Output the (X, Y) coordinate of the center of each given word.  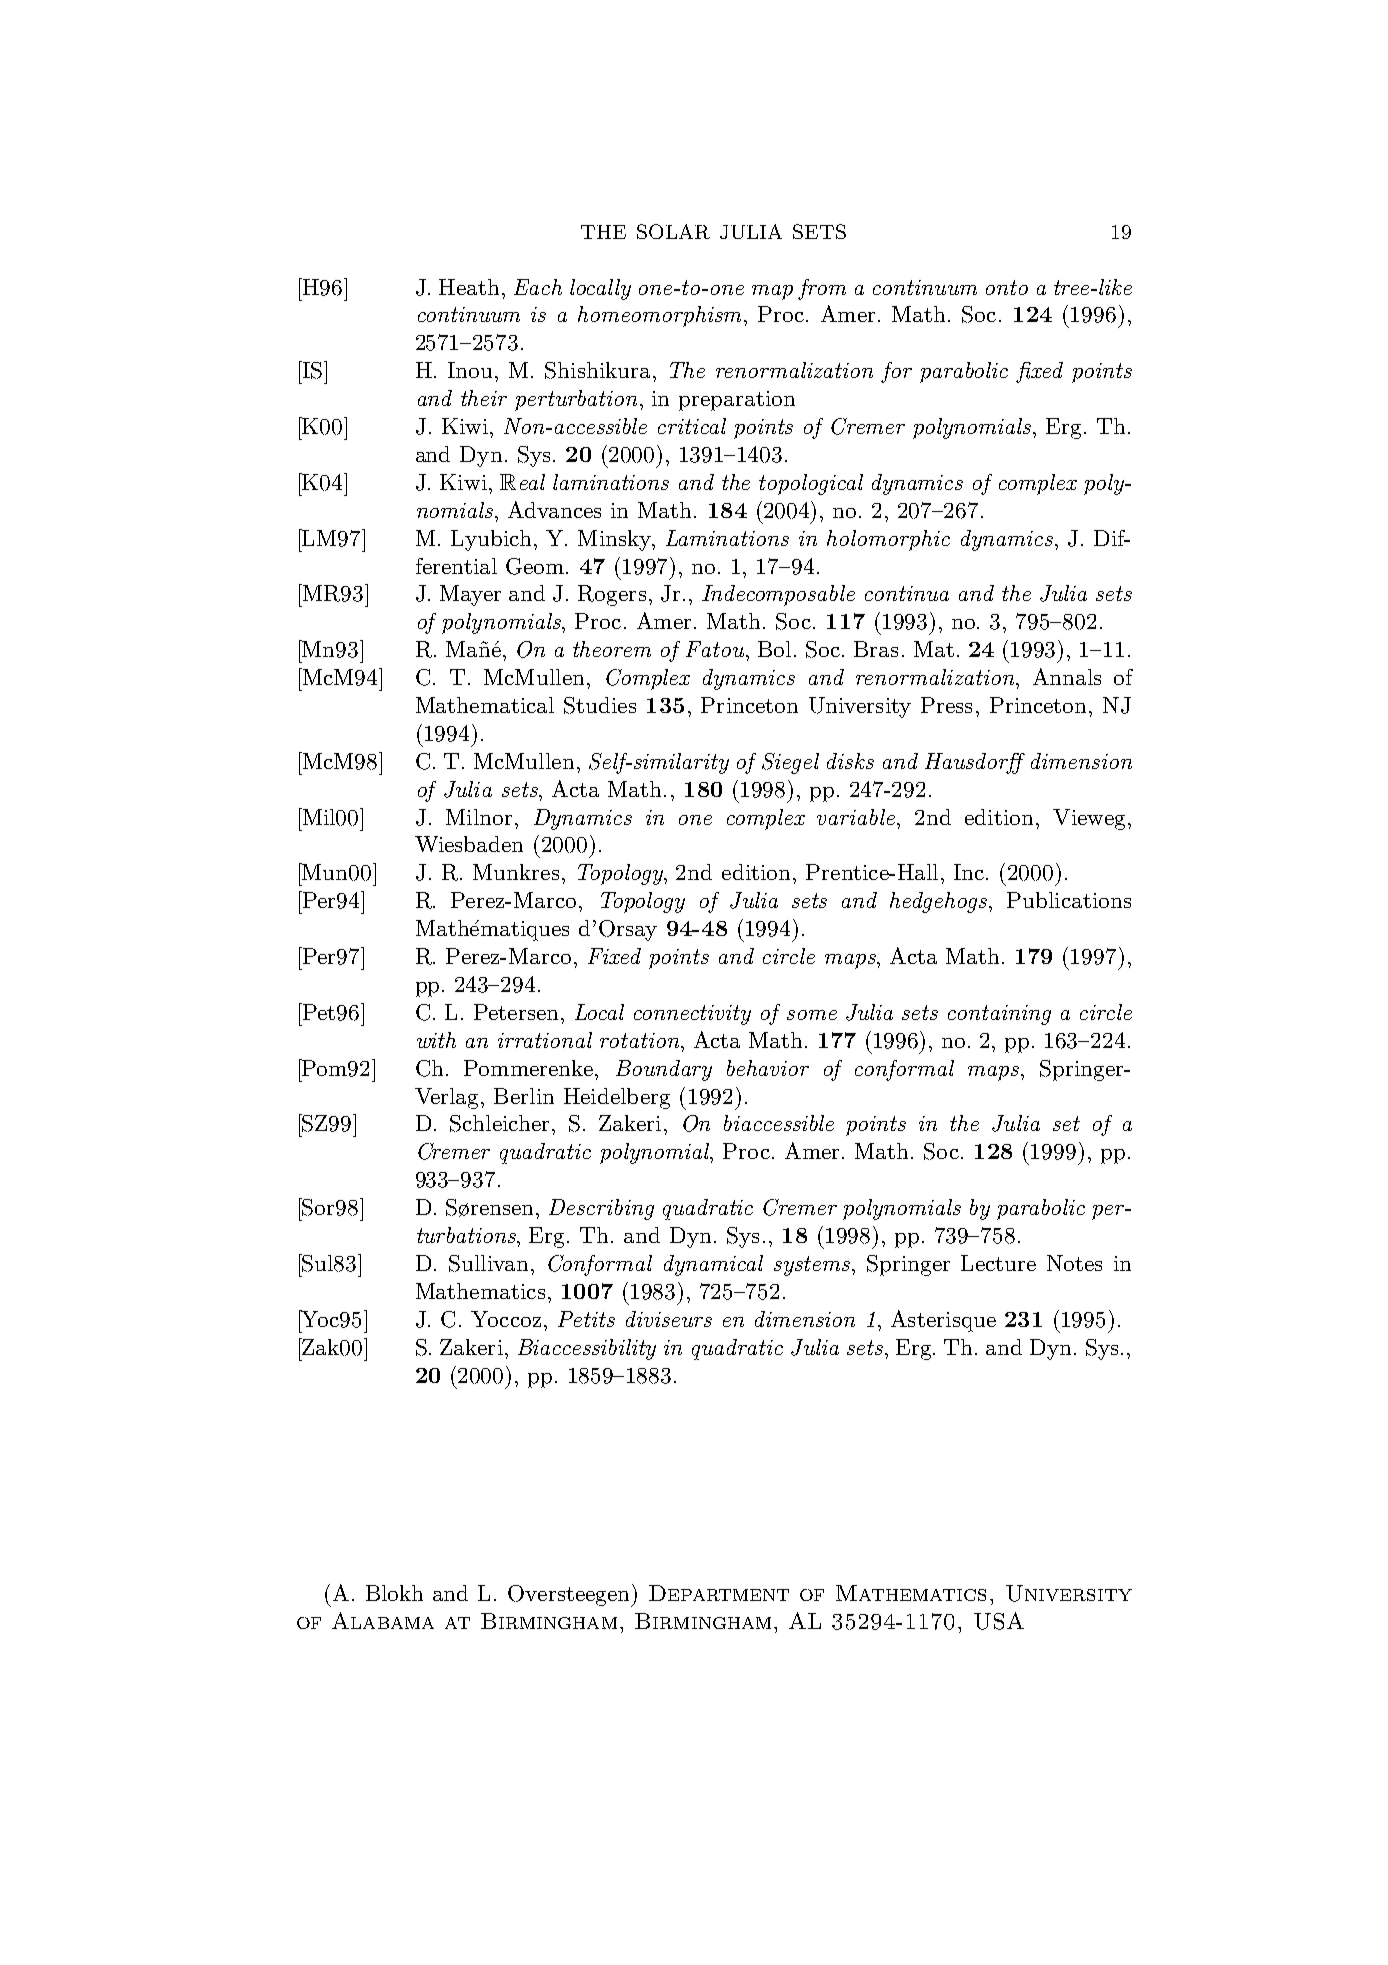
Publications (1069, 900)
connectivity (692, 1015)
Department (719, 1593)
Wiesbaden (469, 844)
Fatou (716, 649)
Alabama (383, 1620)
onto (1007, 287)
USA (999, 1621)
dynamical (713, 1265)
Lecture (998, 1263)
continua (907, 593)
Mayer (470, 595)
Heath (469, 287)
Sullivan (488, 1263)
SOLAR (673, 231)
